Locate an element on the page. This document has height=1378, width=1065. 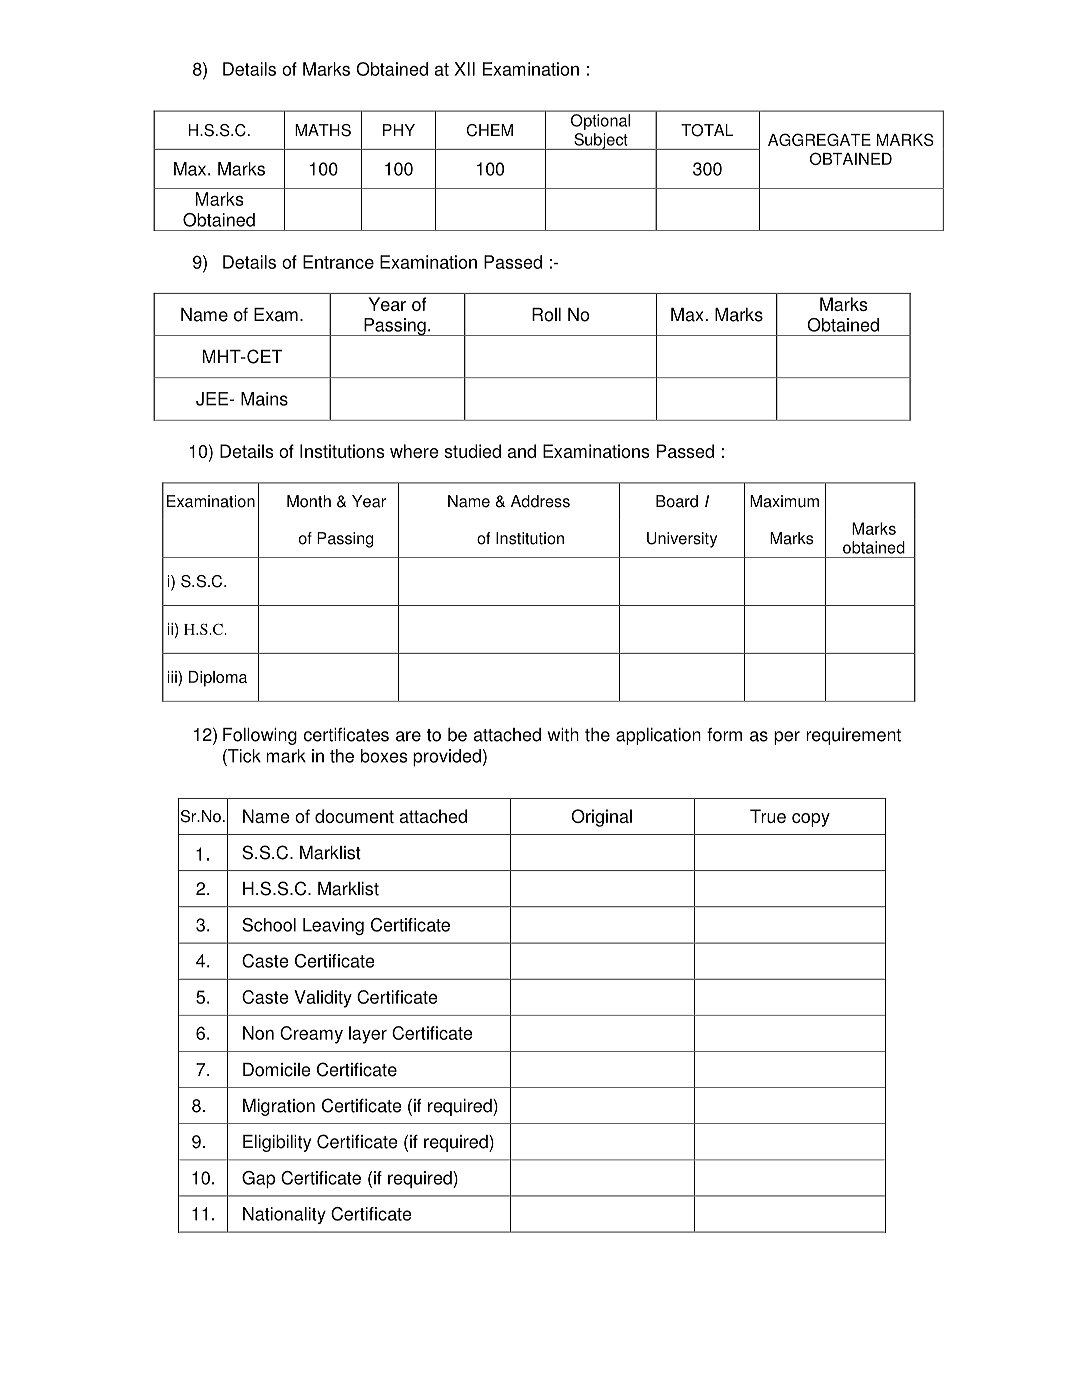
per is located at coordinates (787, 738).
